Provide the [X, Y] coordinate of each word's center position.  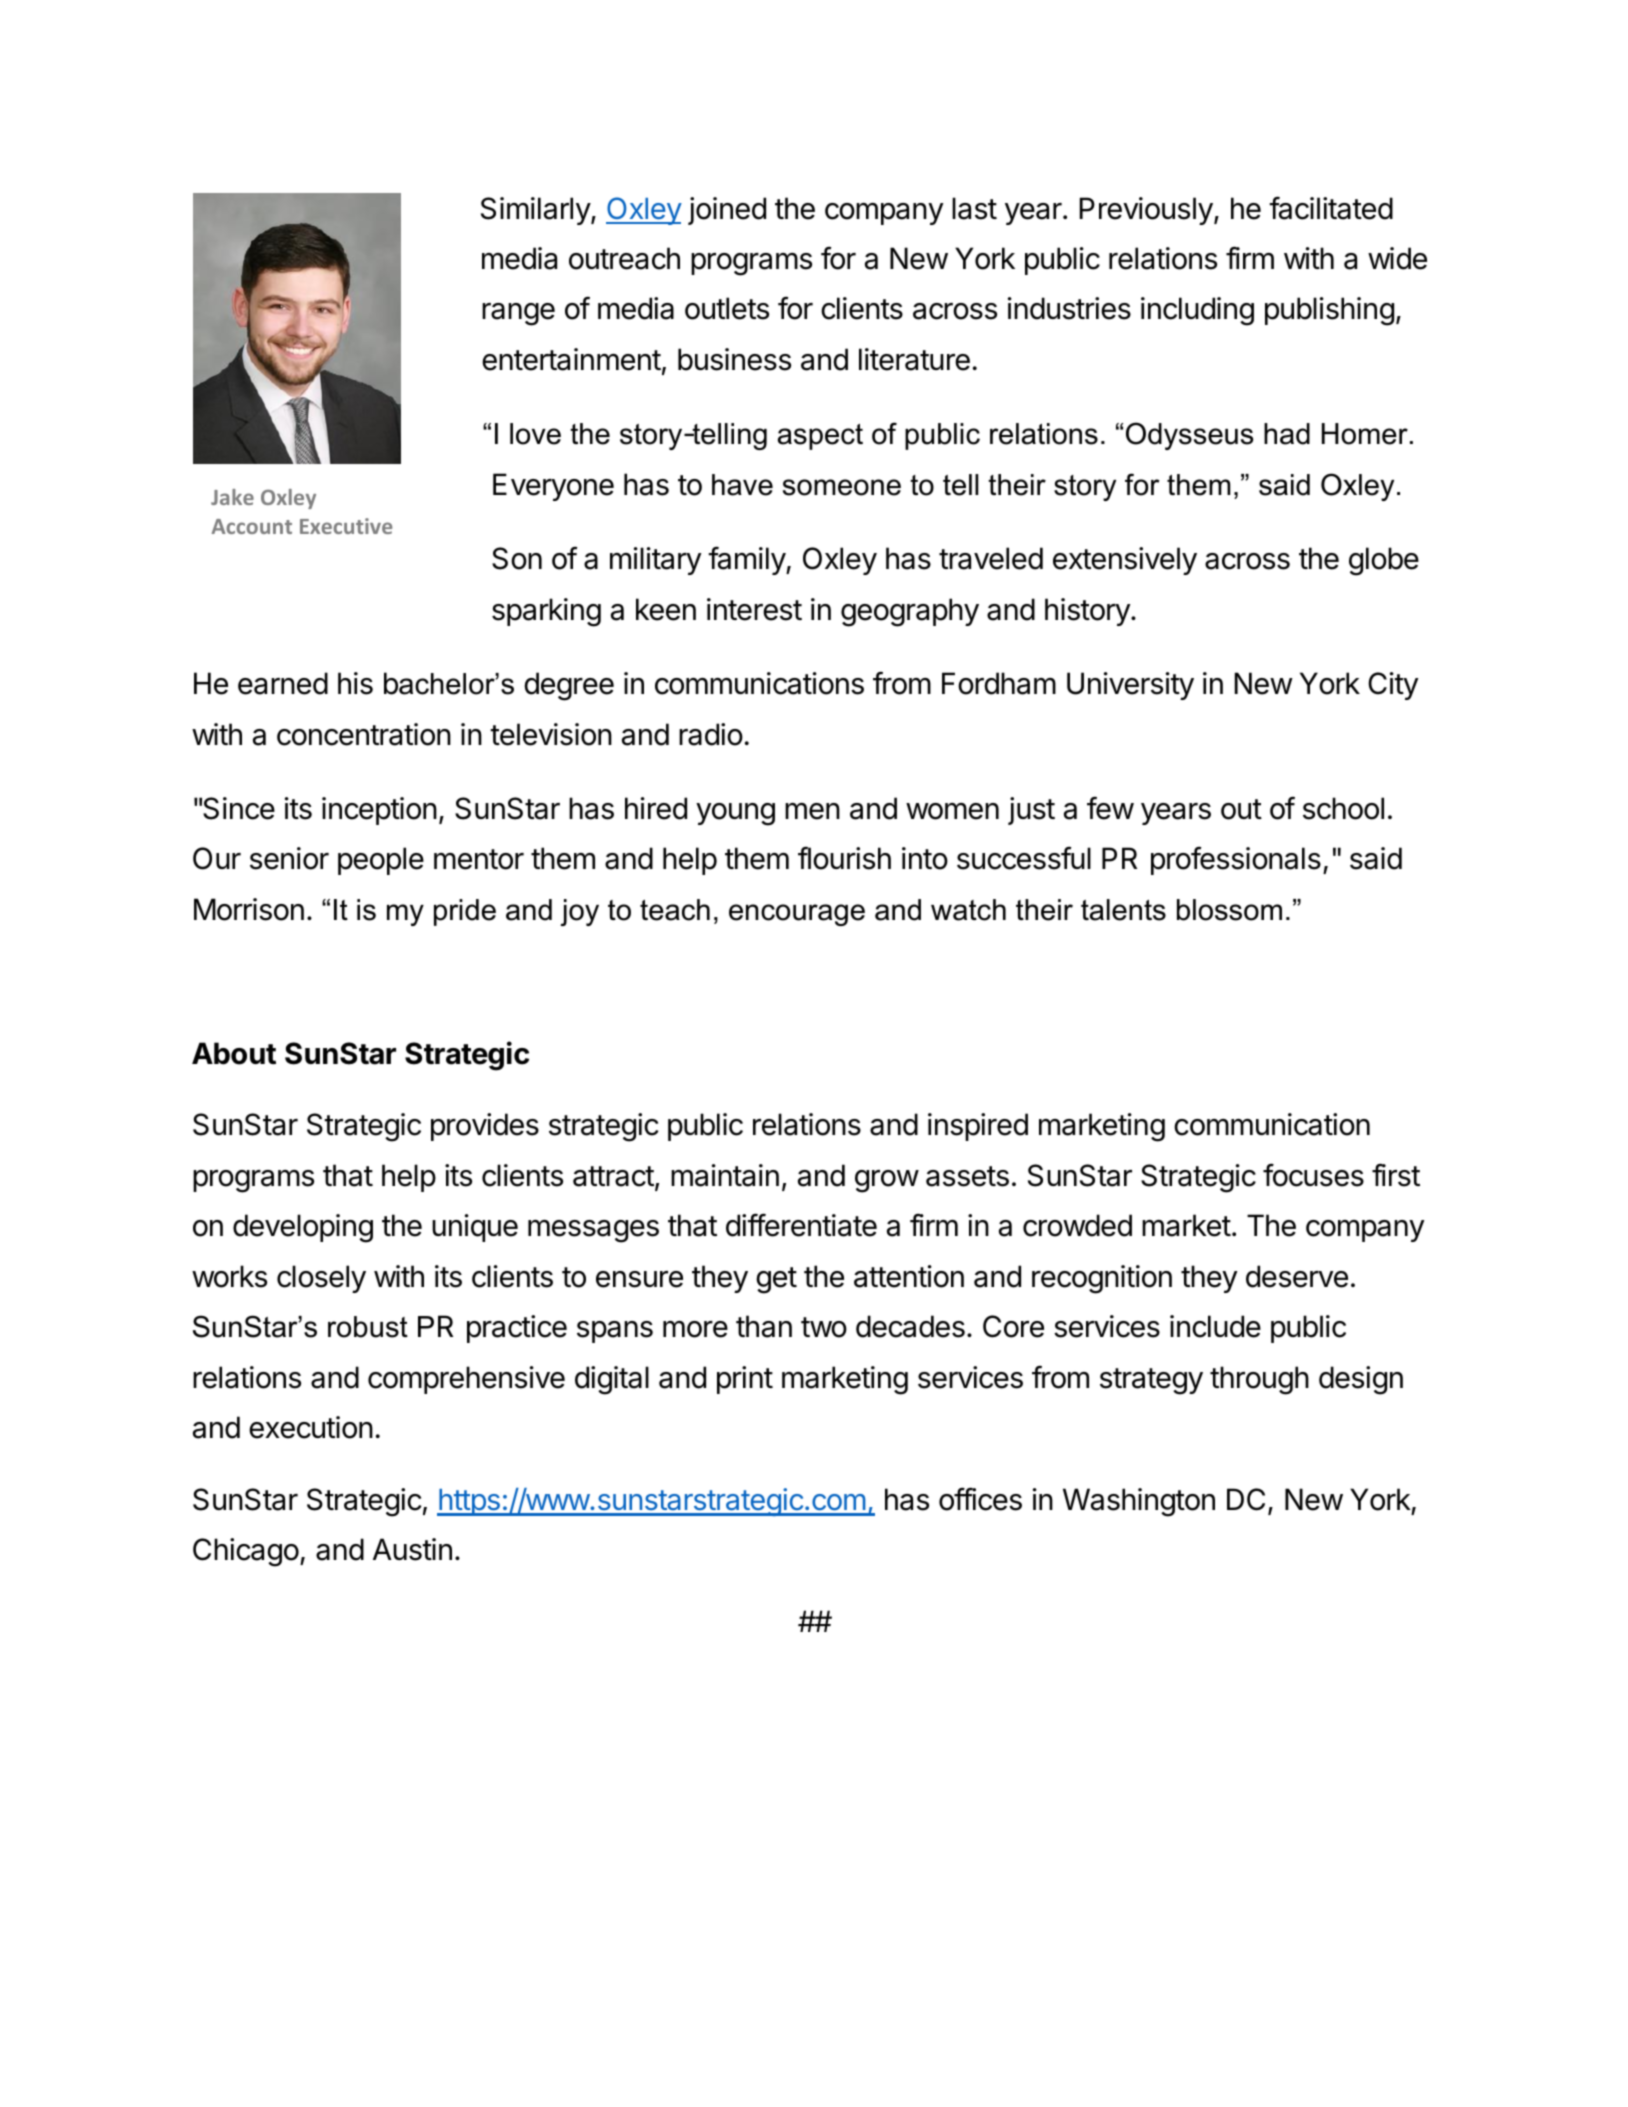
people [381, 861]
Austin [412, 1549]
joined [727, 211]
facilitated [1331, 208]
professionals [1236, 860]
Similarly [536, 211]
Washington [1139, 1502]
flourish [844, 858]
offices [980, 1499]
